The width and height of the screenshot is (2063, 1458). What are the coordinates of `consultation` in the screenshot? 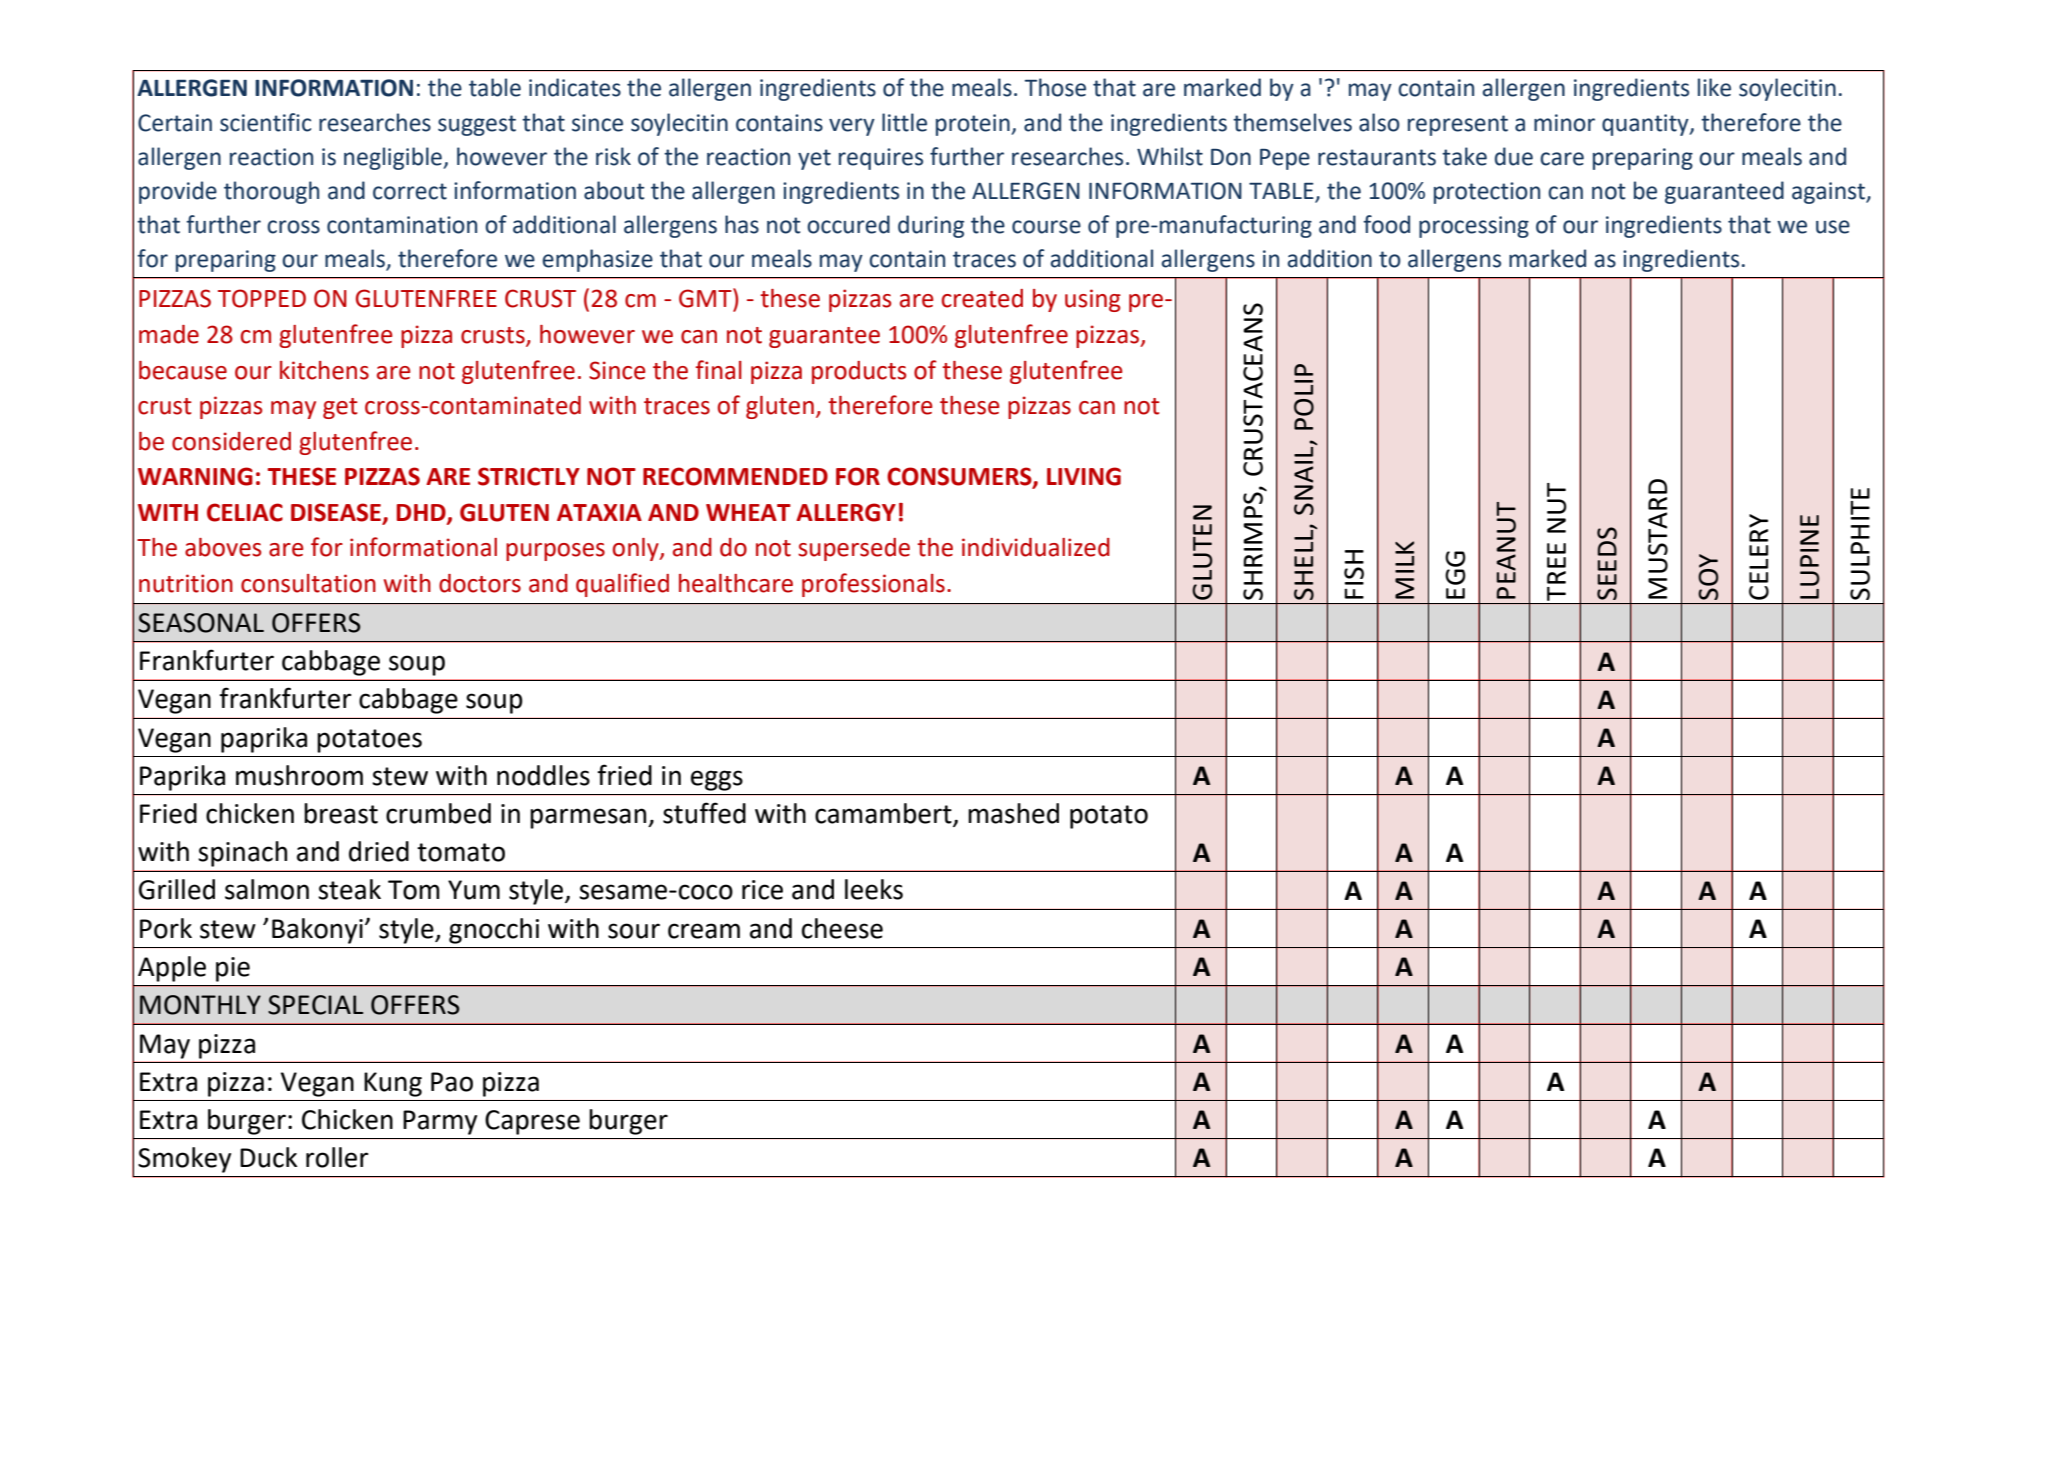 It's located at (308, 583).
